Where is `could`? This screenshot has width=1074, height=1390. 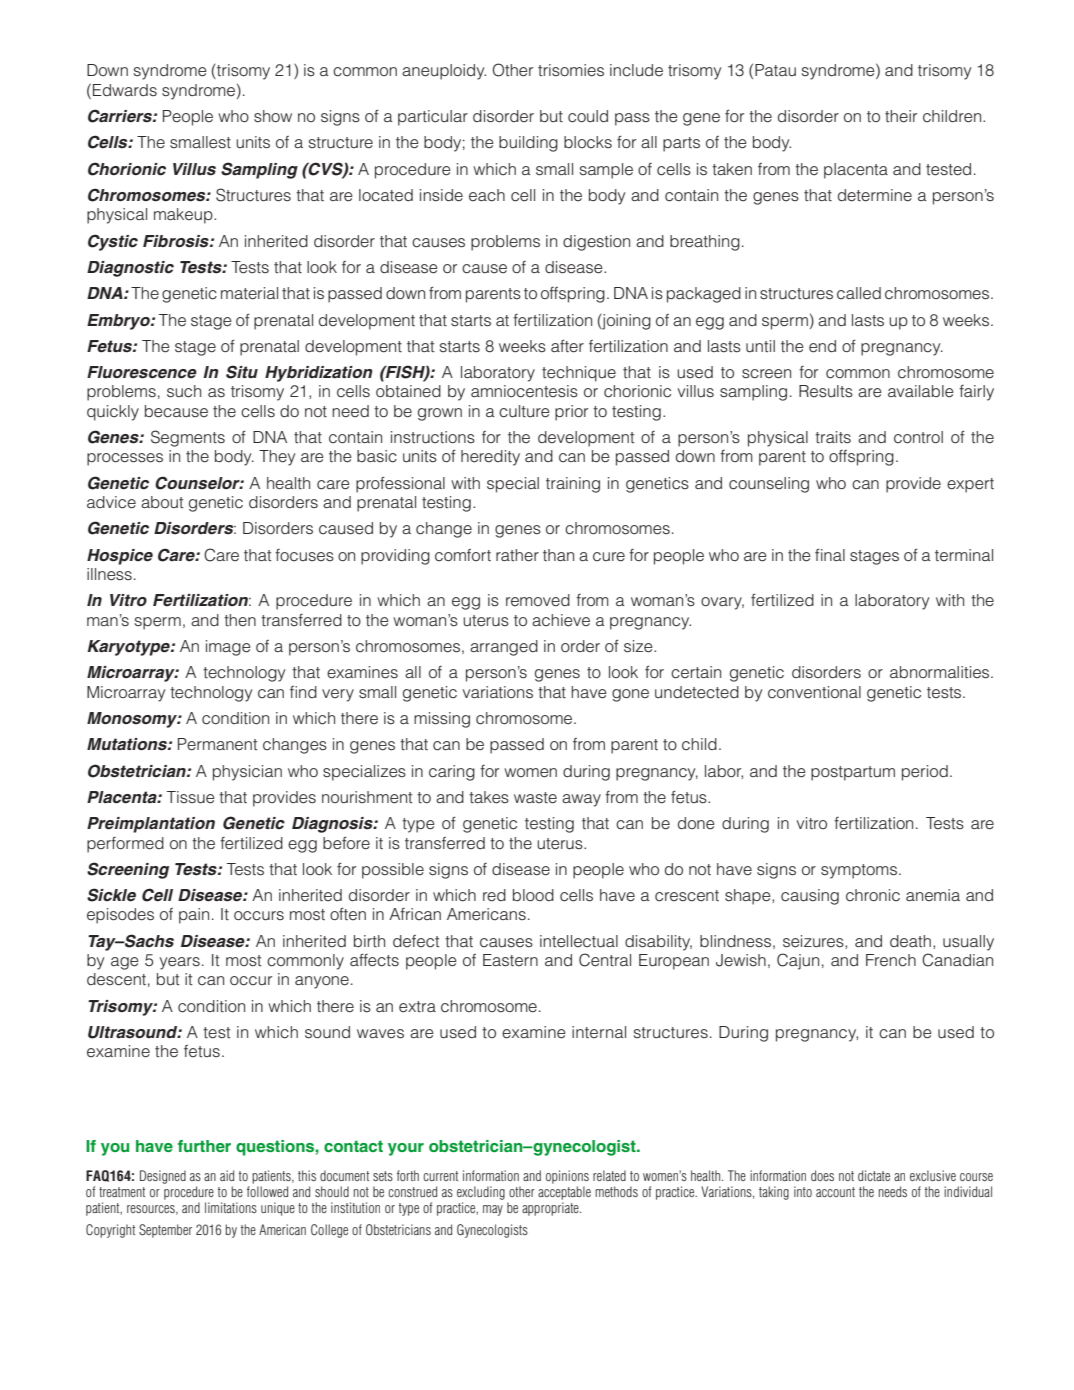 could is located at coordinates (588, 116).
